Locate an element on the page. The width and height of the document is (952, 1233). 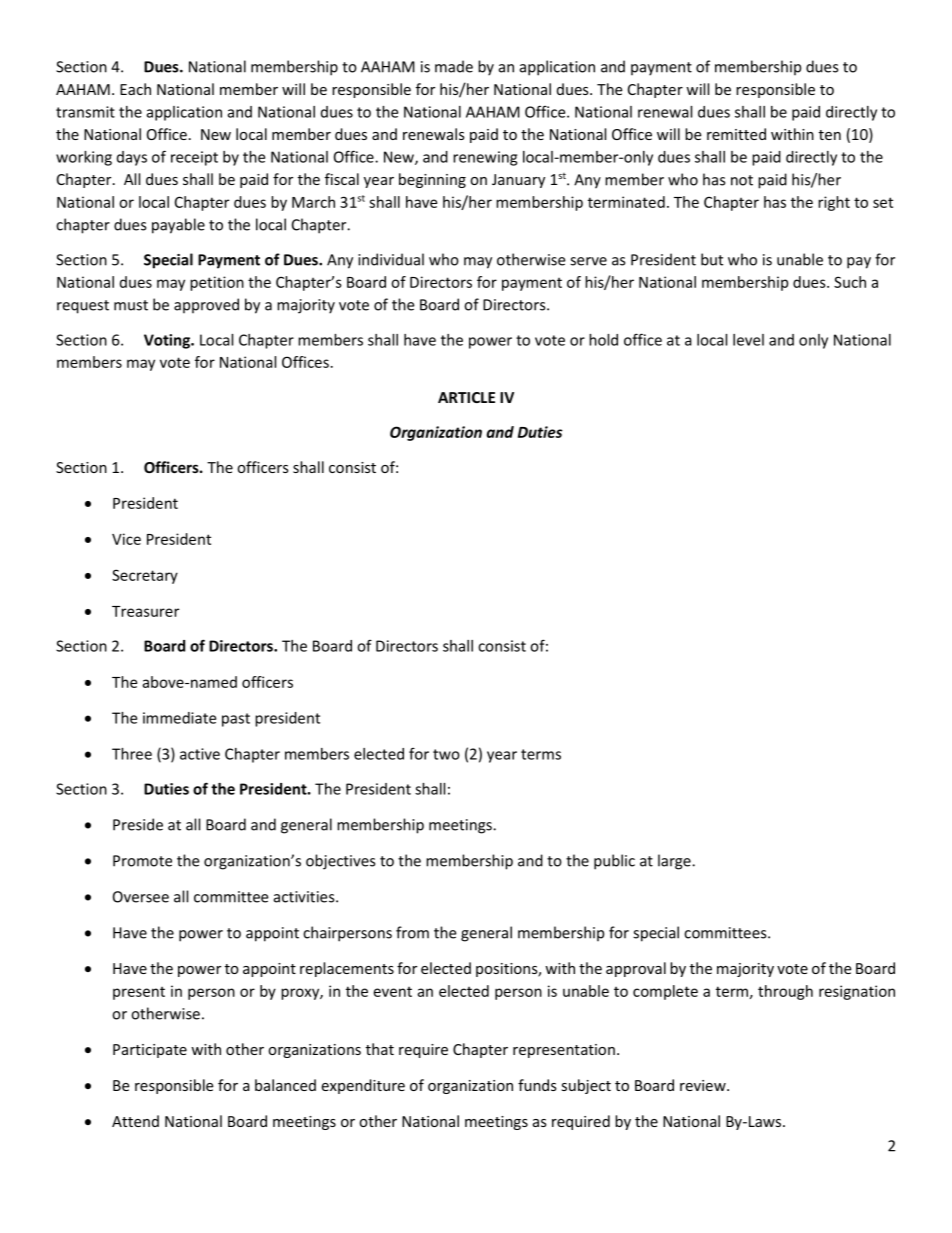
level is located at coordinates (748, 340).
